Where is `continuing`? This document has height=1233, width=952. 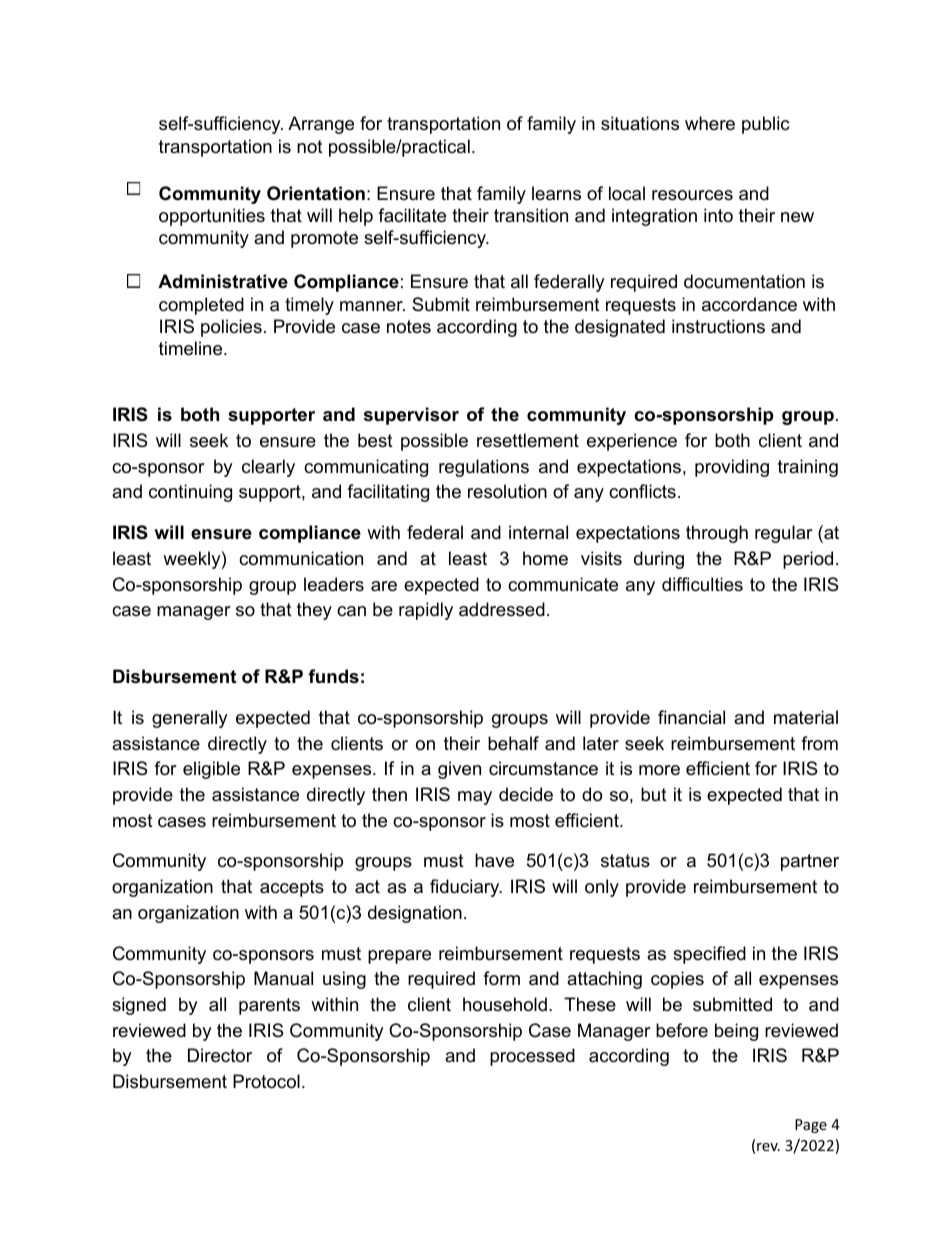 continuing is located at coordinates (190, 493).
